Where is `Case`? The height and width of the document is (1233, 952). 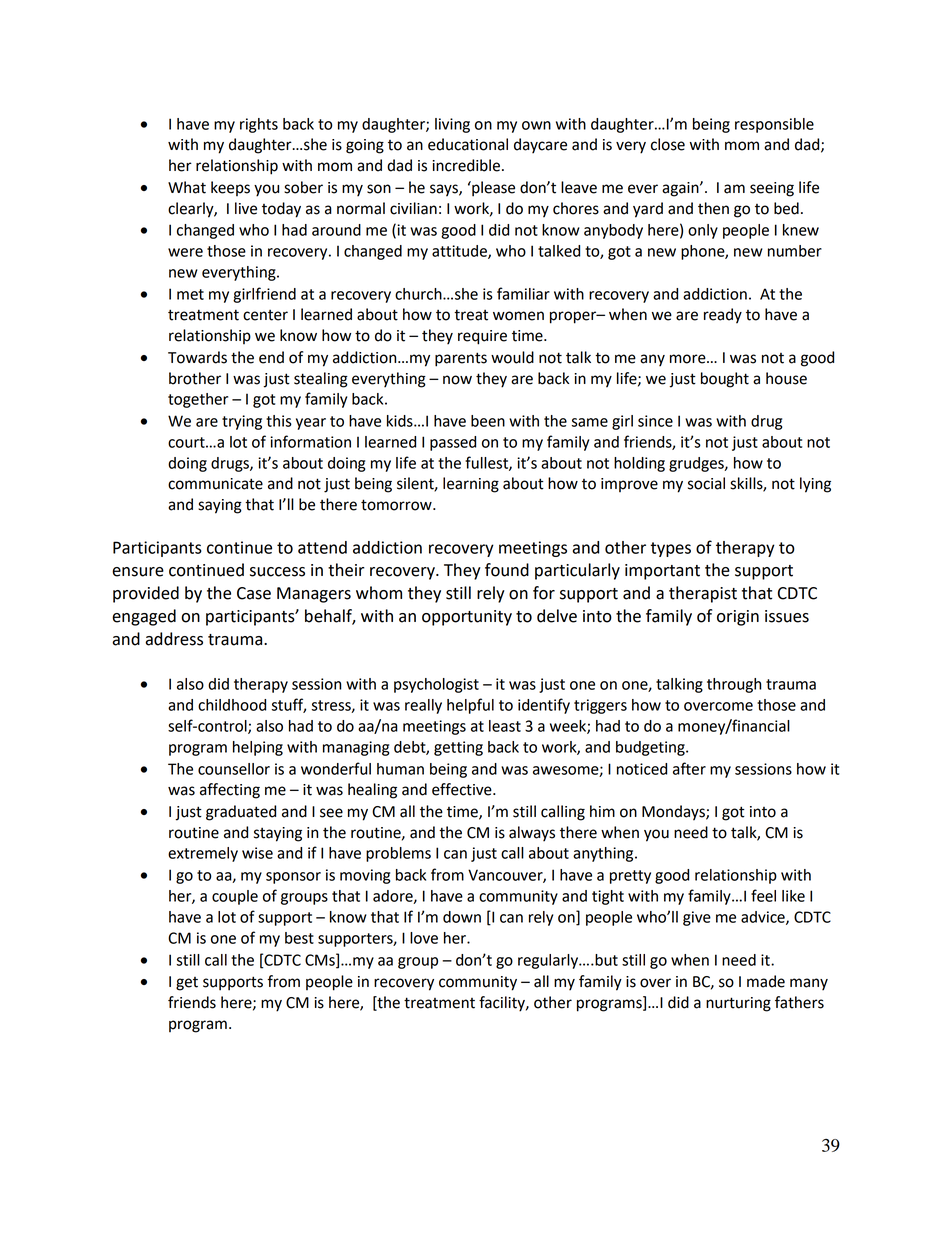 Case is located at coordinates (254, 593).
